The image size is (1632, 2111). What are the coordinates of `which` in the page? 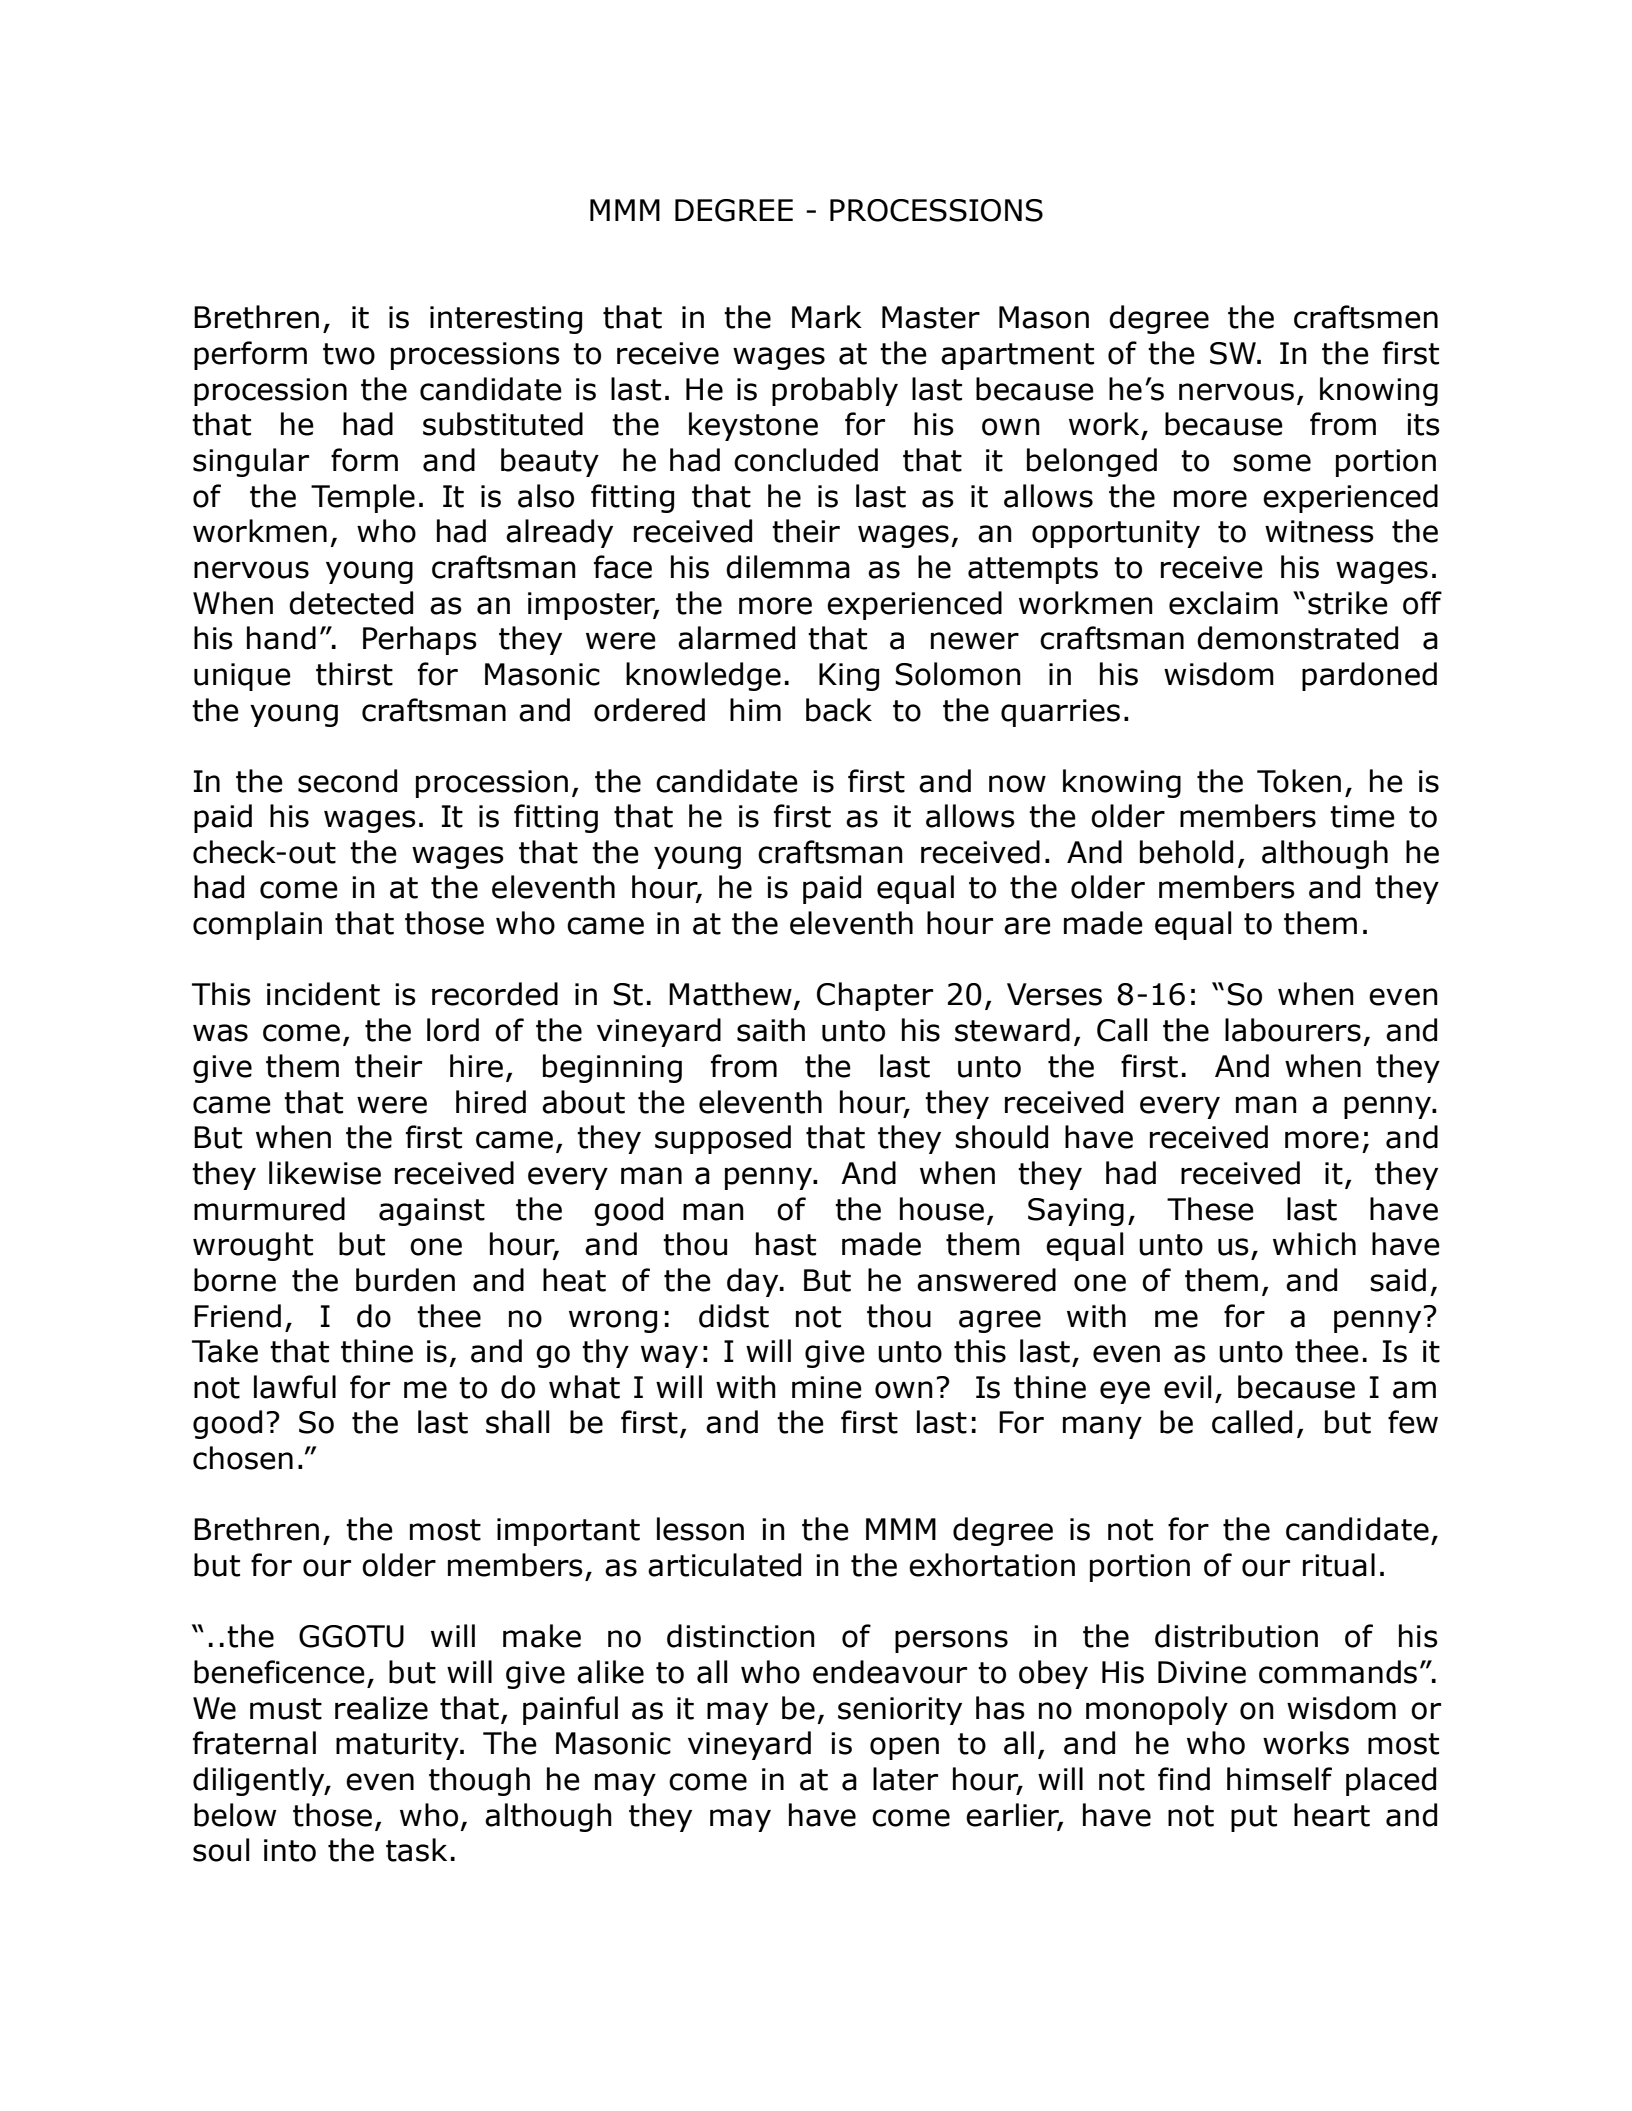 It's located at (1314, 1244).
